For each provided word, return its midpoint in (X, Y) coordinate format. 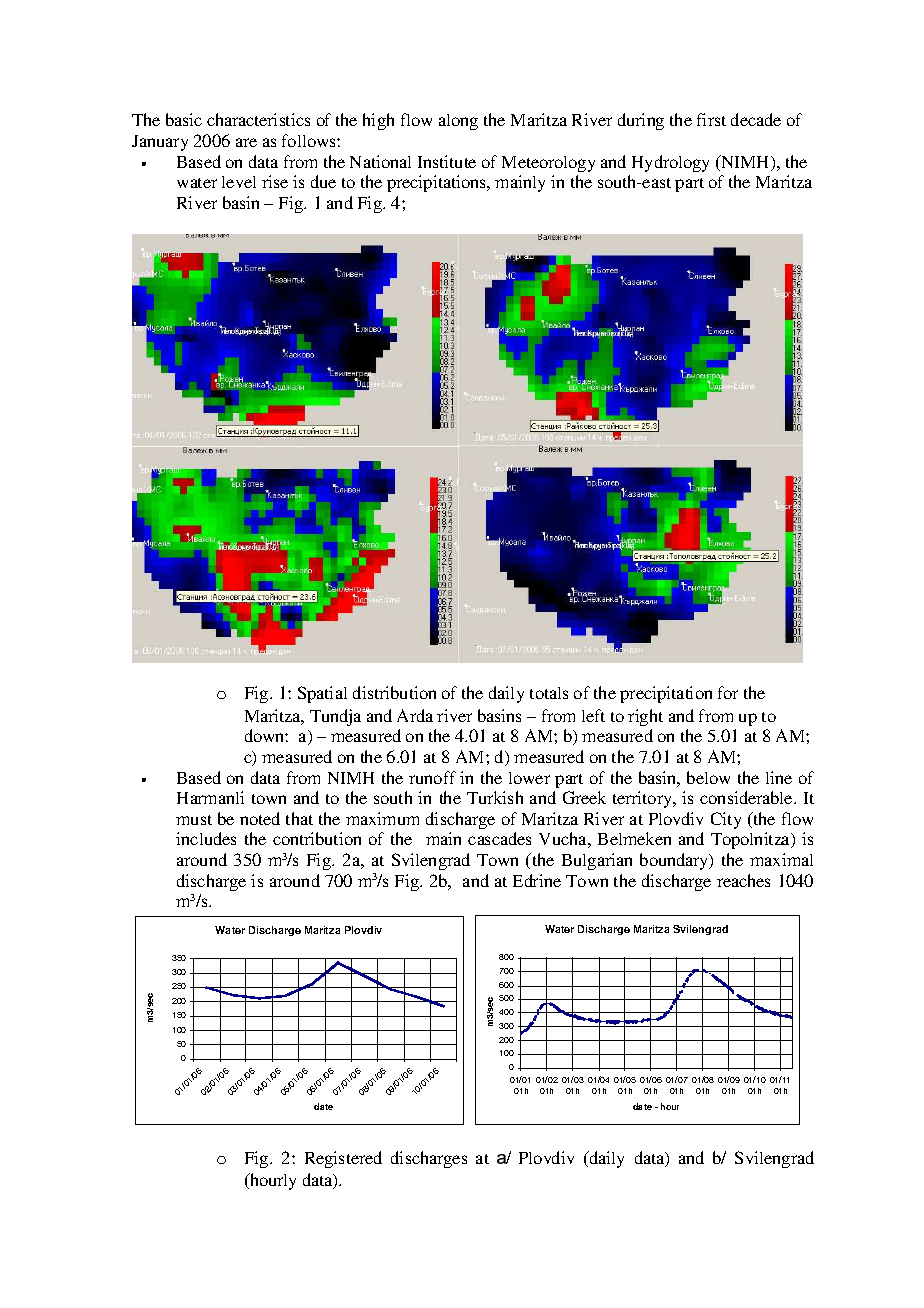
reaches (743, 880)
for (728, 692)
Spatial (322, 694)
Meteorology (548, 164)
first (711, 119)
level (239, 182)
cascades (499, 838)
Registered (343, 1159)
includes (206, 838)
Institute (447, 161)
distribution (394, 692)
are (246, 142)
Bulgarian (597, 861)
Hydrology (670, 163)
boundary (675, 861)
